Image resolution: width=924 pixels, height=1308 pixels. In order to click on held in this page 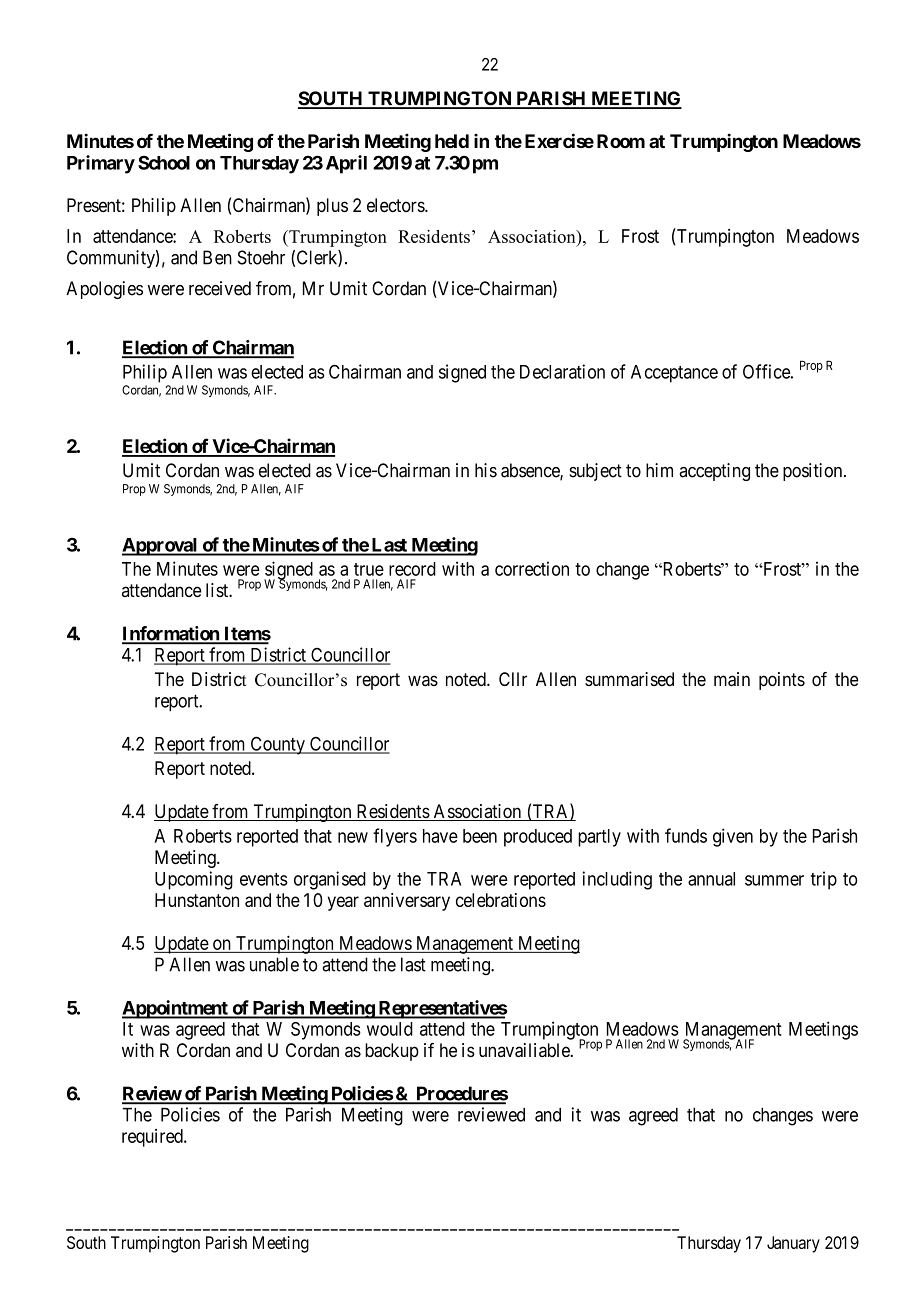, I will do `click(452, 141)`.
